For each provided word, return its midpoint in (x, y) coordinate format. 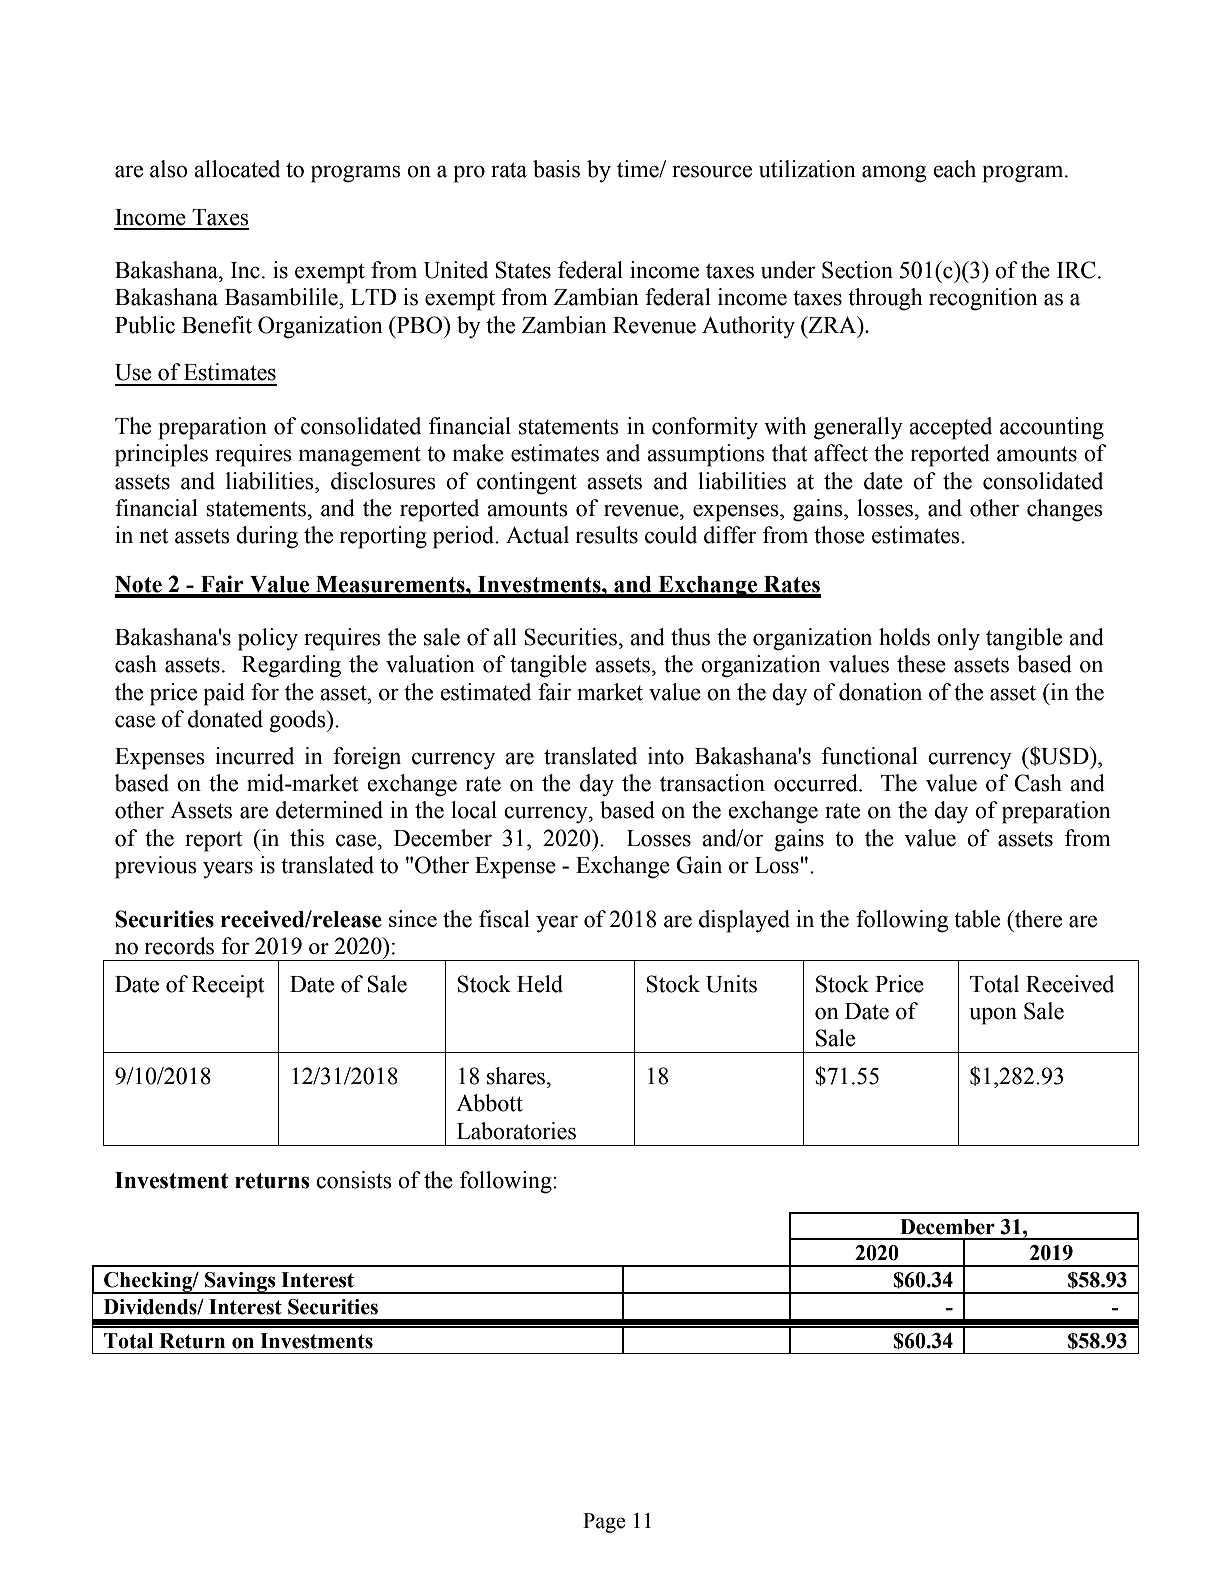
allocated (237, 169)
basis (556, 169)
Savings (240, 1283)
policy (268, 639)
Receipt (228, 986)
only (958, 639)
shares (516, 1076)
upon (993, 1016)
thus (690, 637)
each (954, 169)
